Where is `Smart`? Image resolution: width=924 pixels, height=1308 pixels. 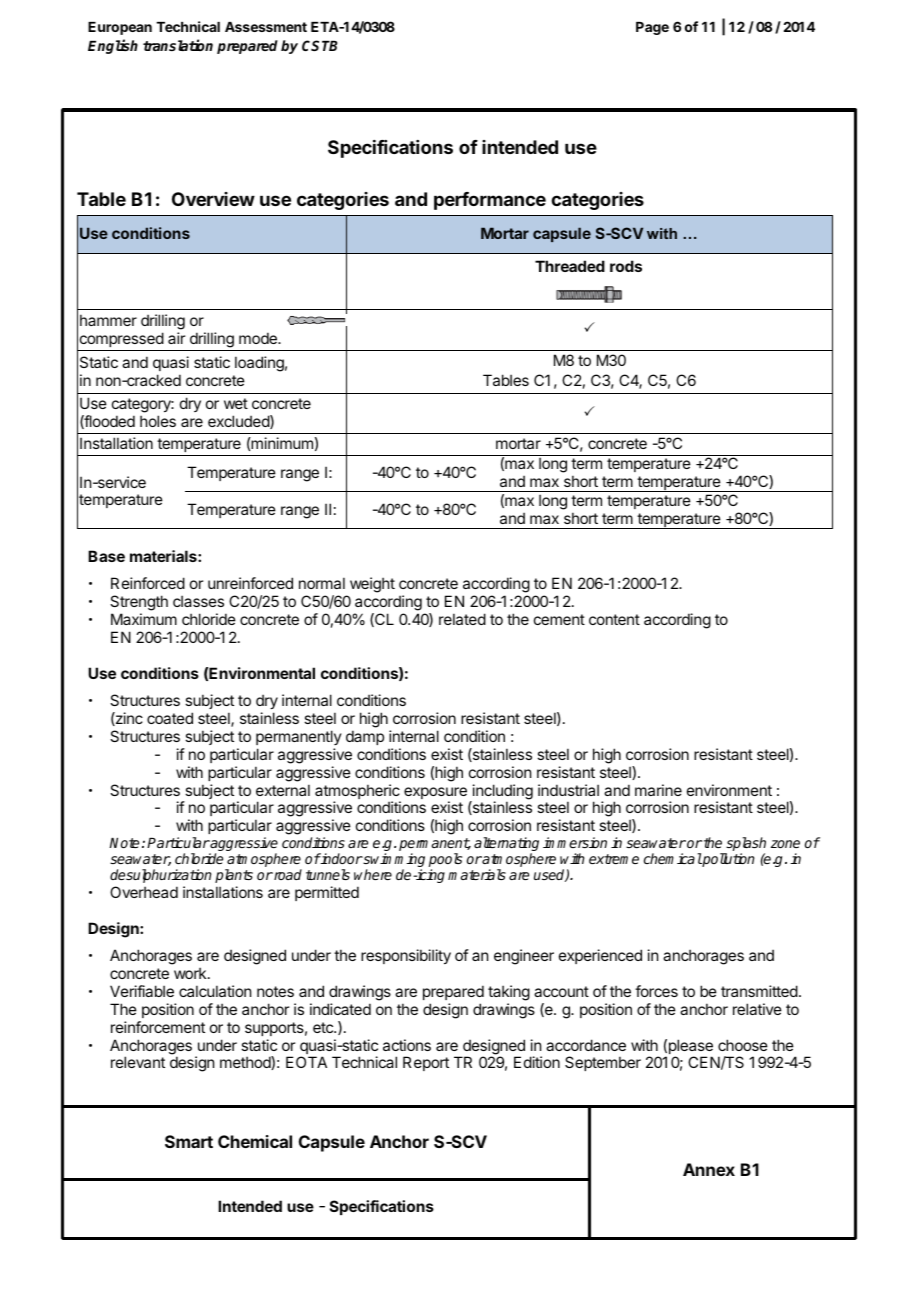
Smart is located at coordinates (189, 1141).
